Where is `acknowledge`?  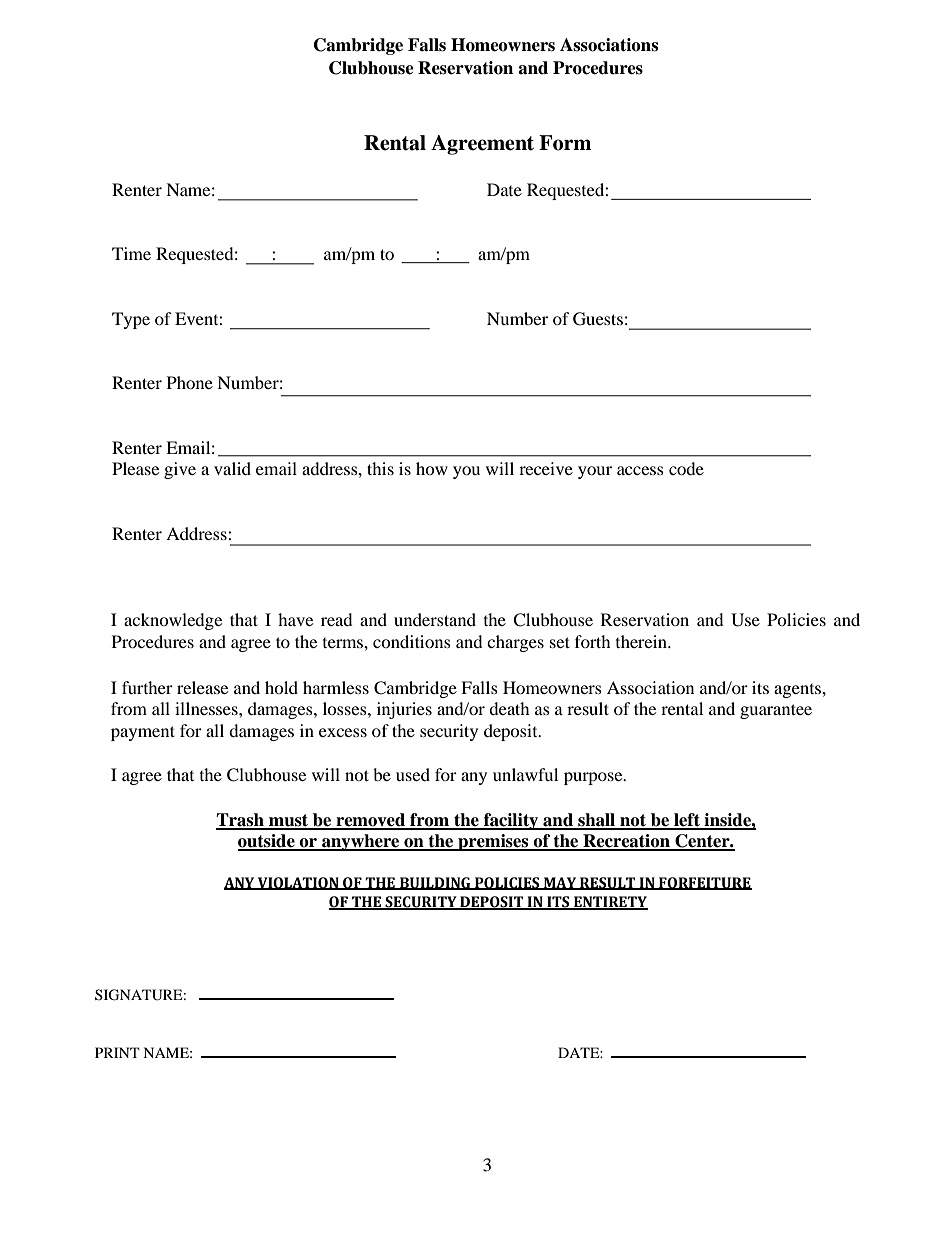 acknowledge is located at coordinates (173, 621).
